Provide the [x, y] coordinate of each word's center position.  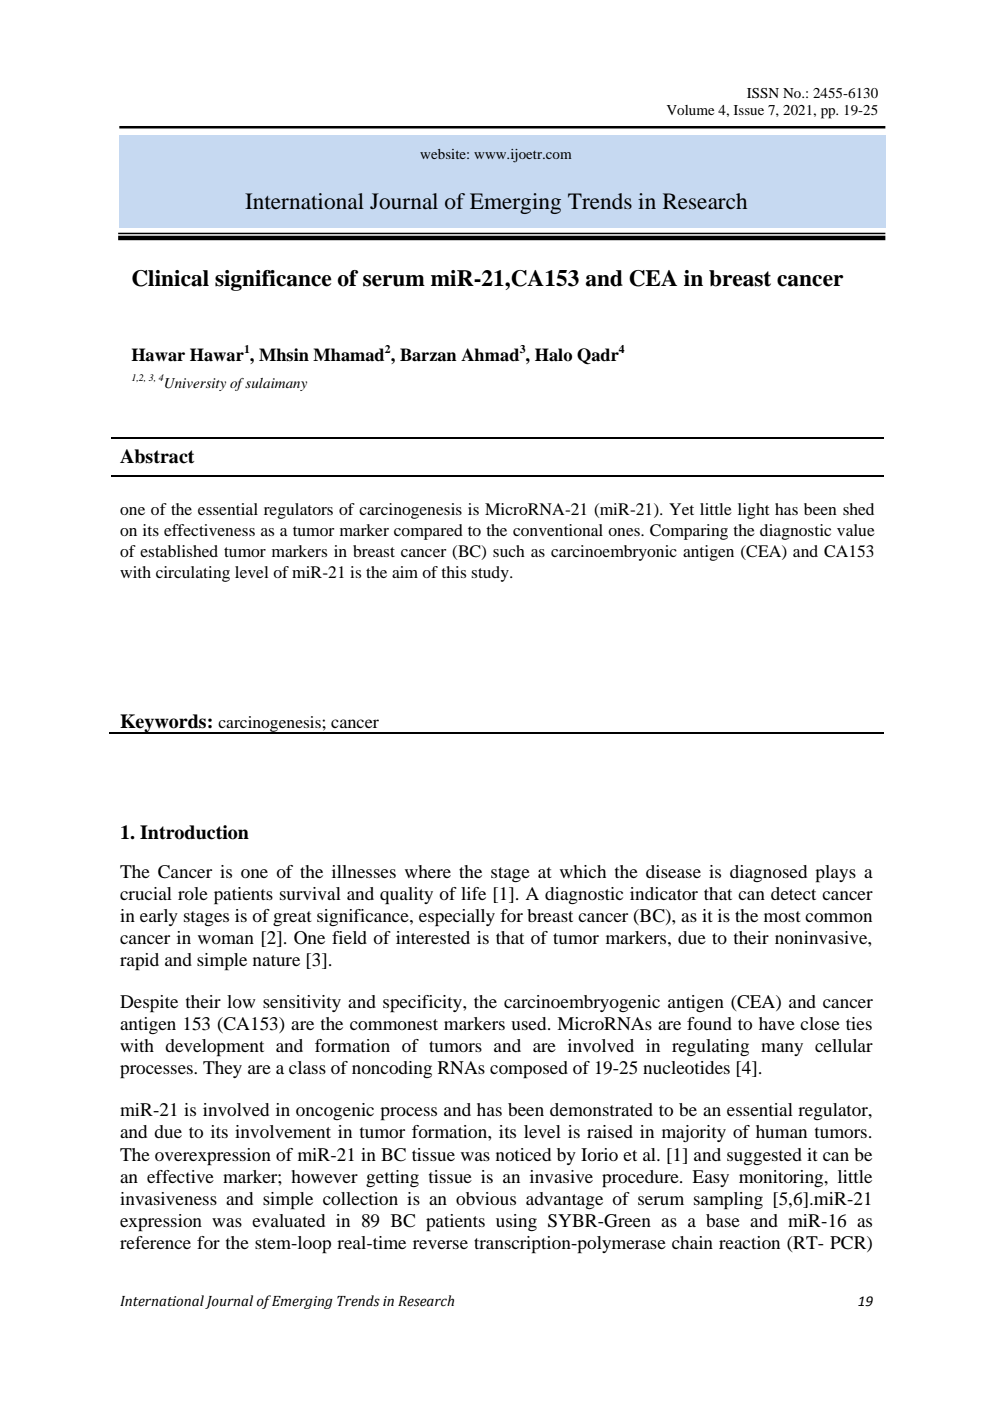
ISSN [763, 93]
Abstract [157, 456]
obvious [486, 1198]
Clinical [170, 278]
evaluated [288, 1220]
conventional [558, 530]
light [753, 511]
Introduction [194, 832]
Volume [690, 110]
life [473, 893]
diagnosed [768, 873]
